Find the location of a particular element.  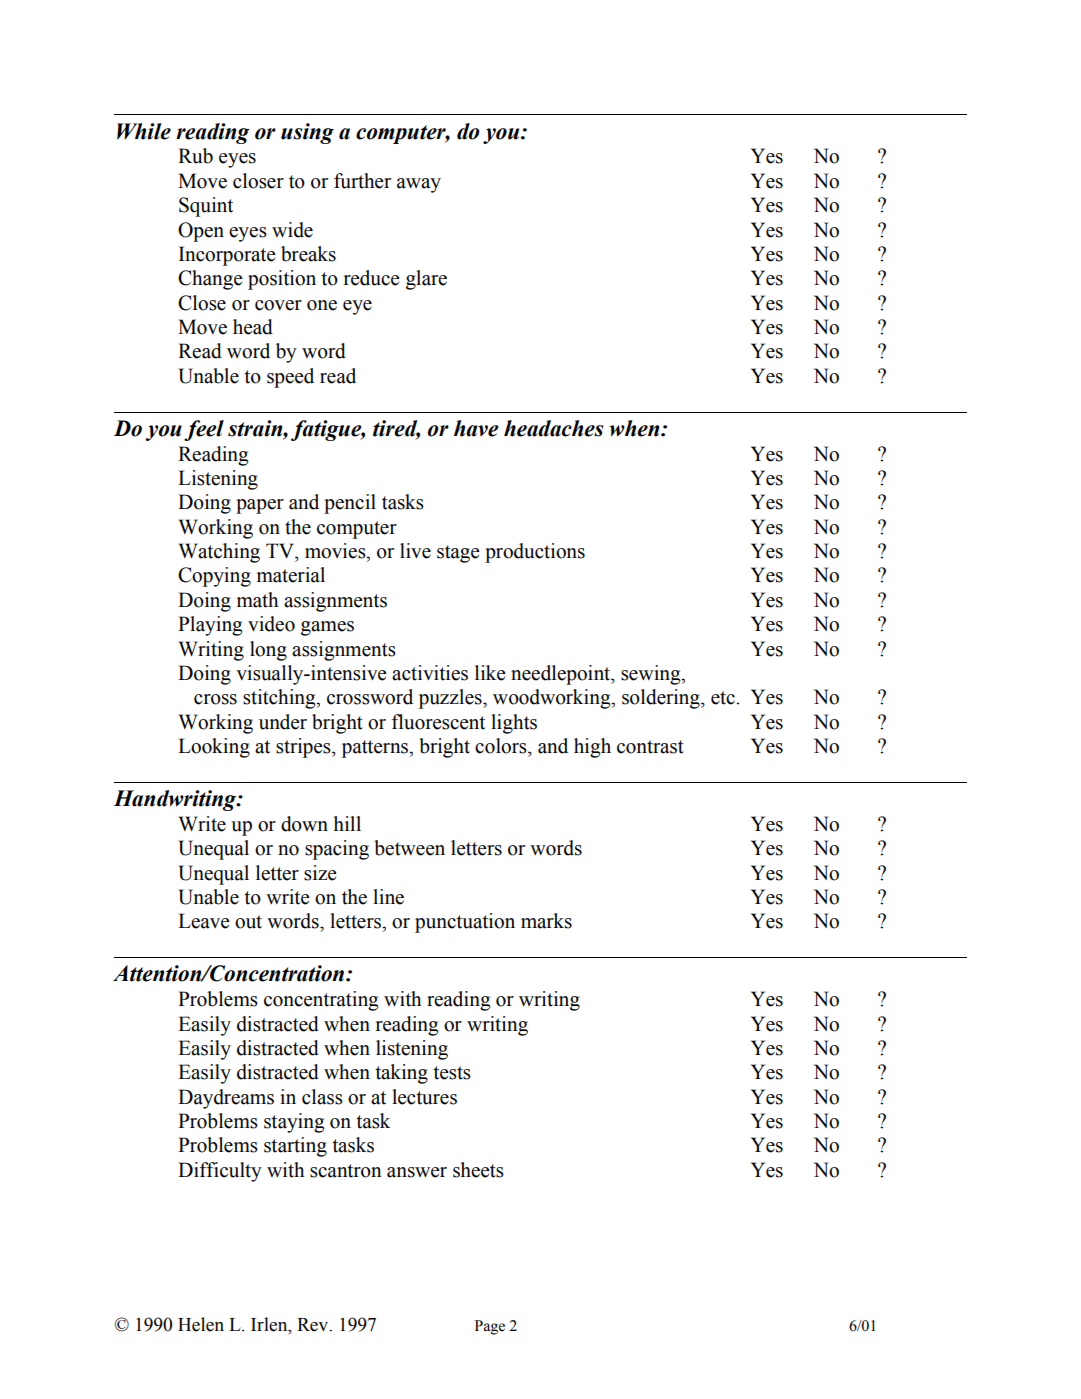

fluorescent is located at coordinates (438, 722).
